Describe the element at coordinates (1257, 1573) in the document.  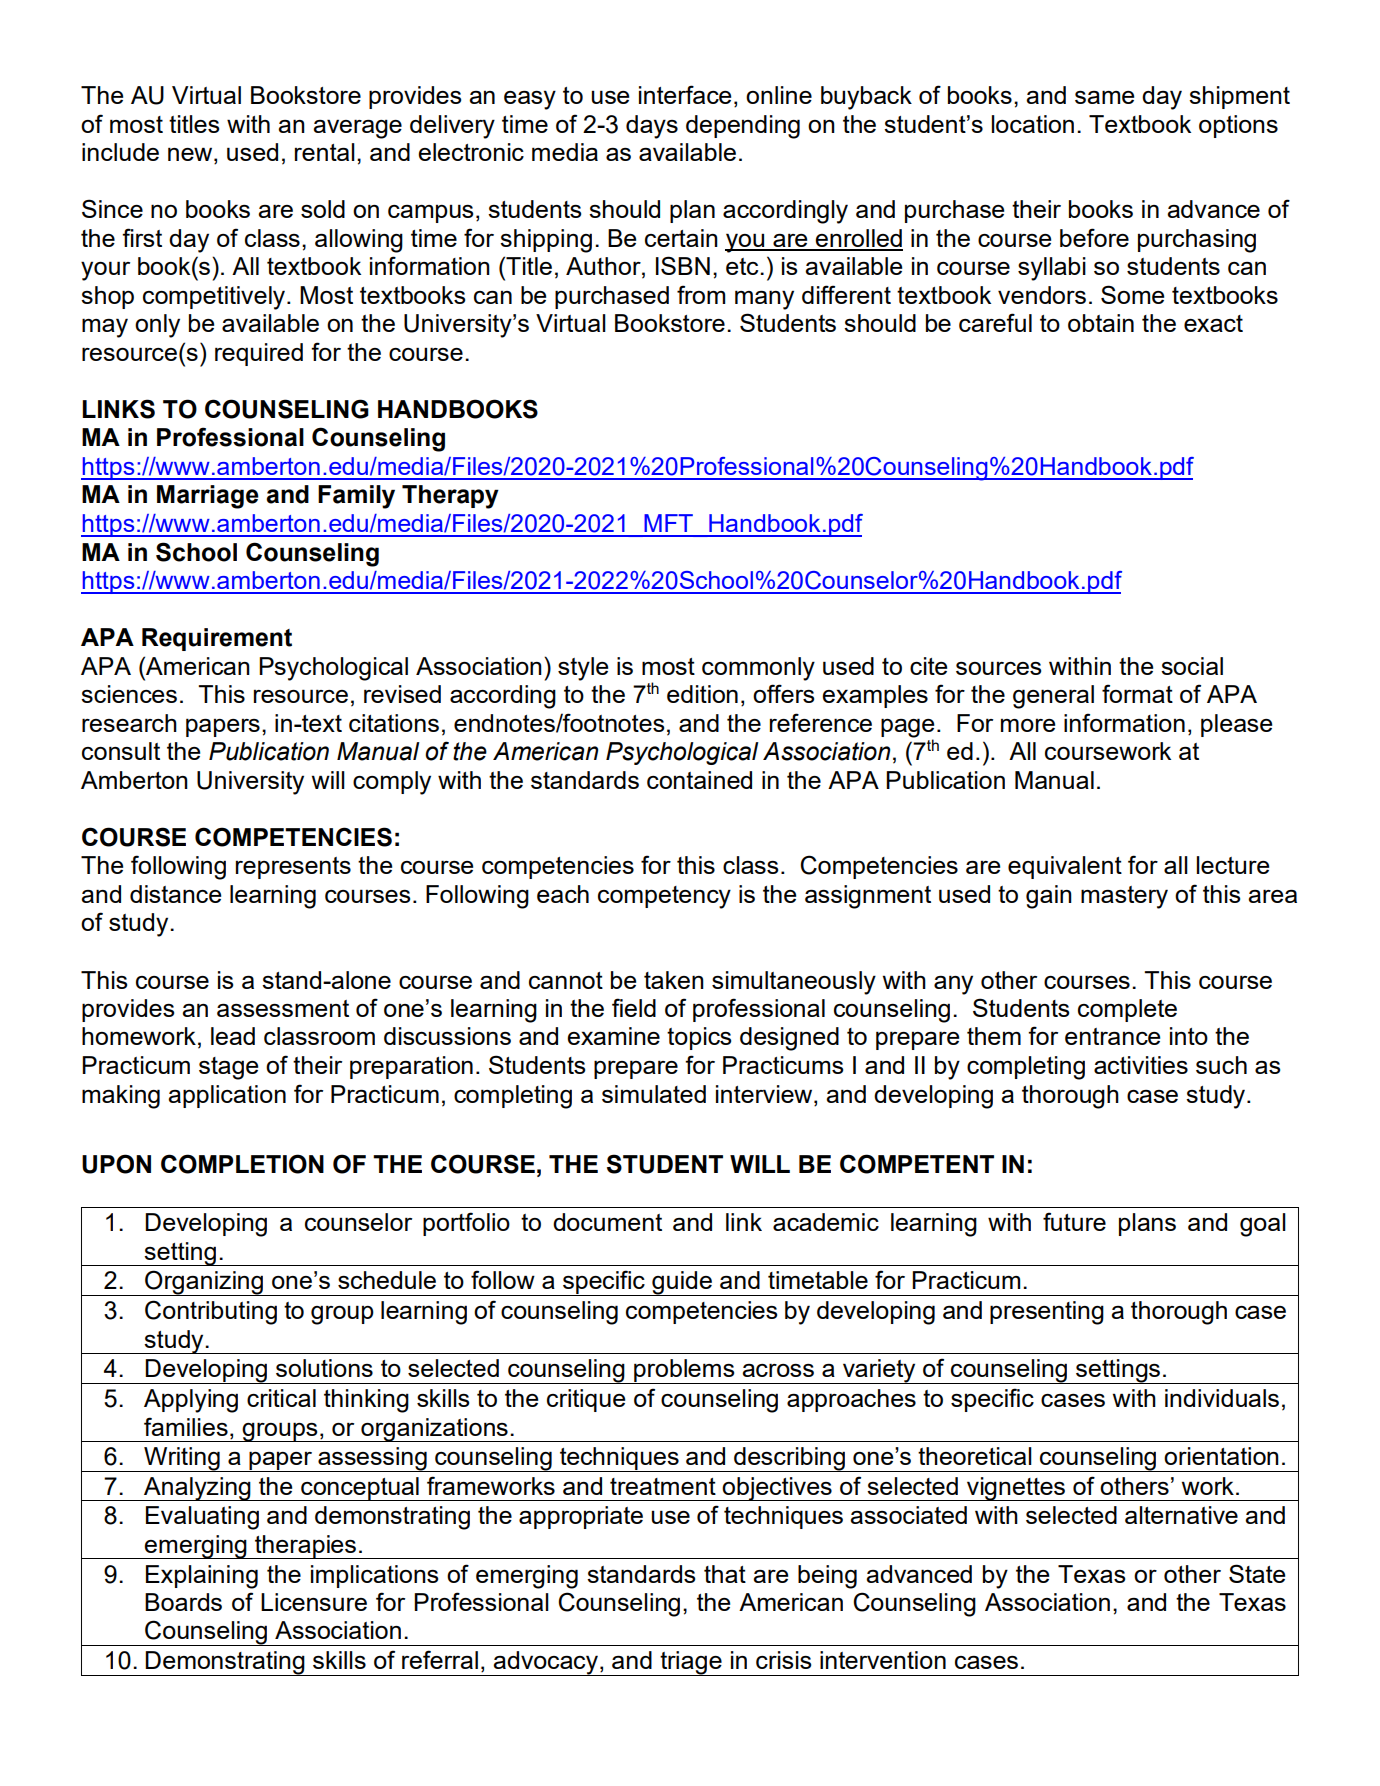
I see `State` at that location.
